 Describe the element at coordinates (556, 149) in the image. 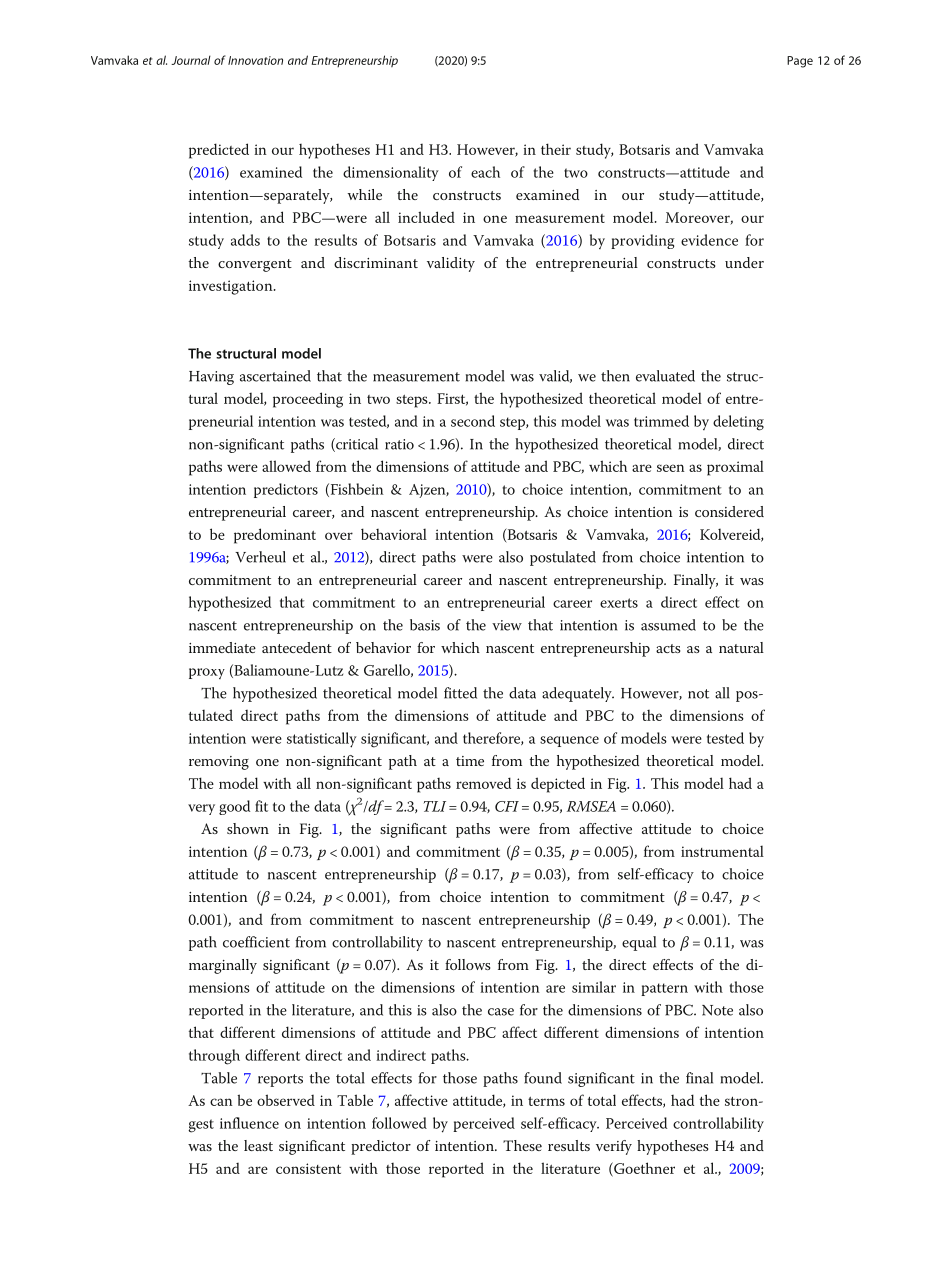

I see `their` at that location.
